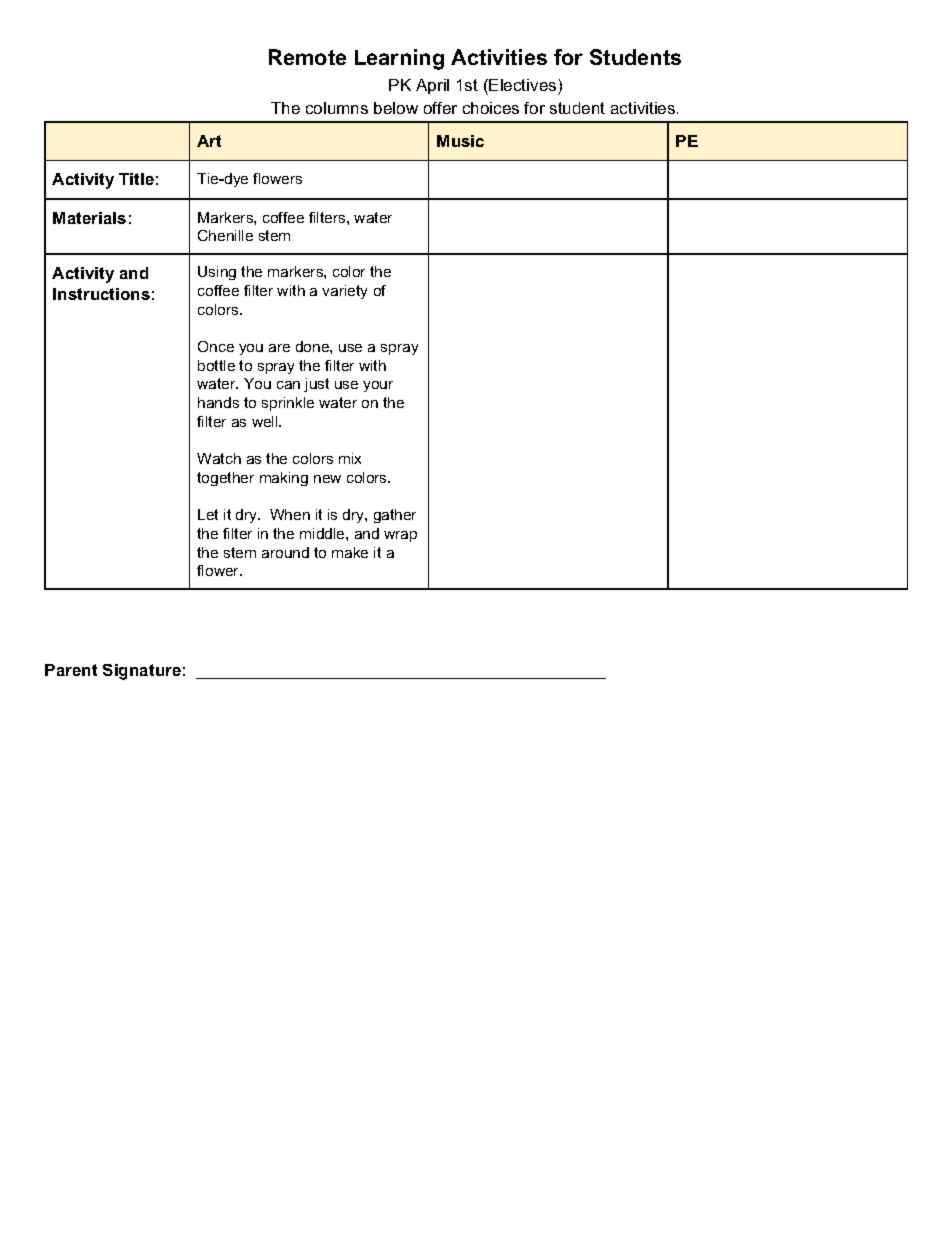 This screenshot has height=1233, width=952. I want to click on making, so click(284, 479).
